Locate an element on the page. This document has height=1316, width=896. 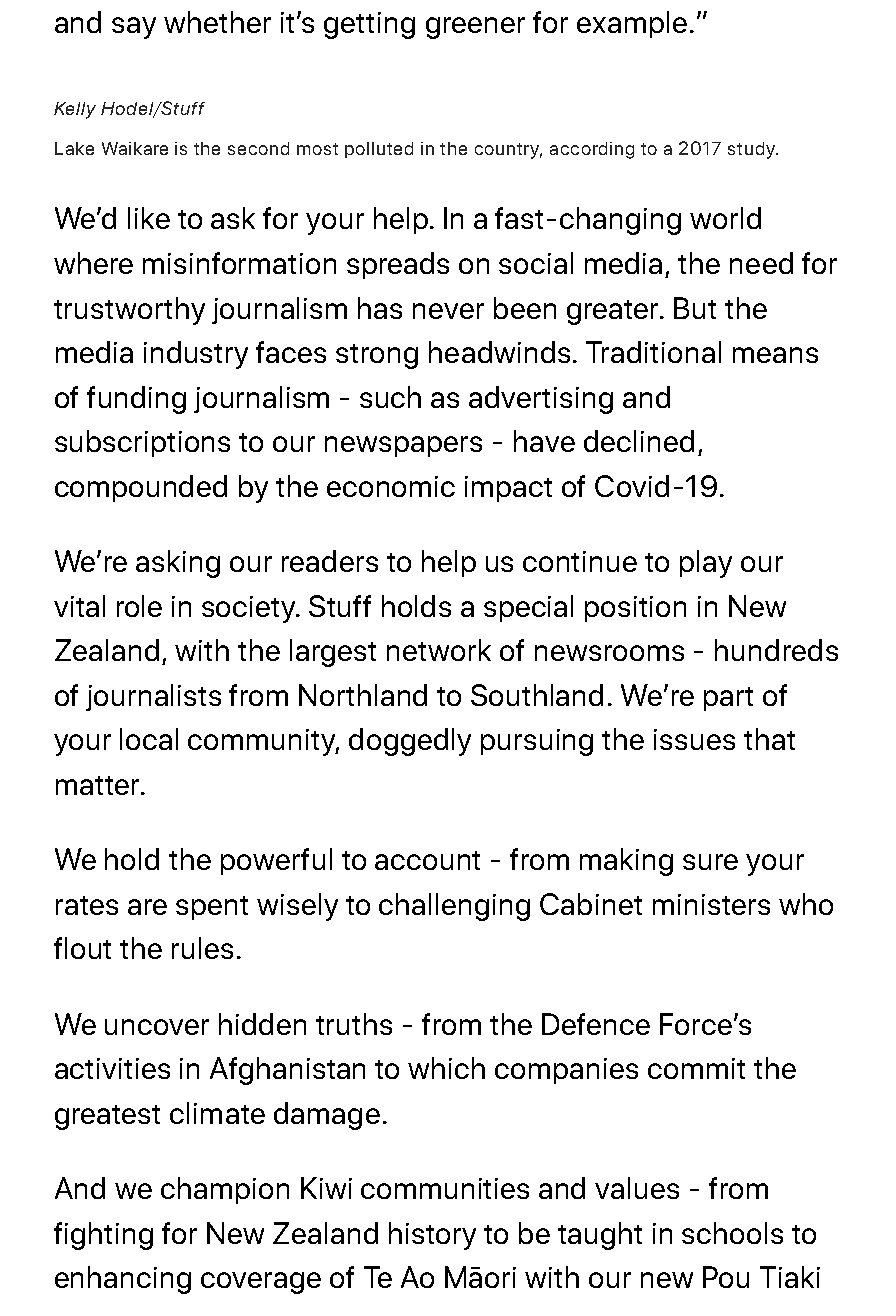
means is located at coordinates (775, 355).
